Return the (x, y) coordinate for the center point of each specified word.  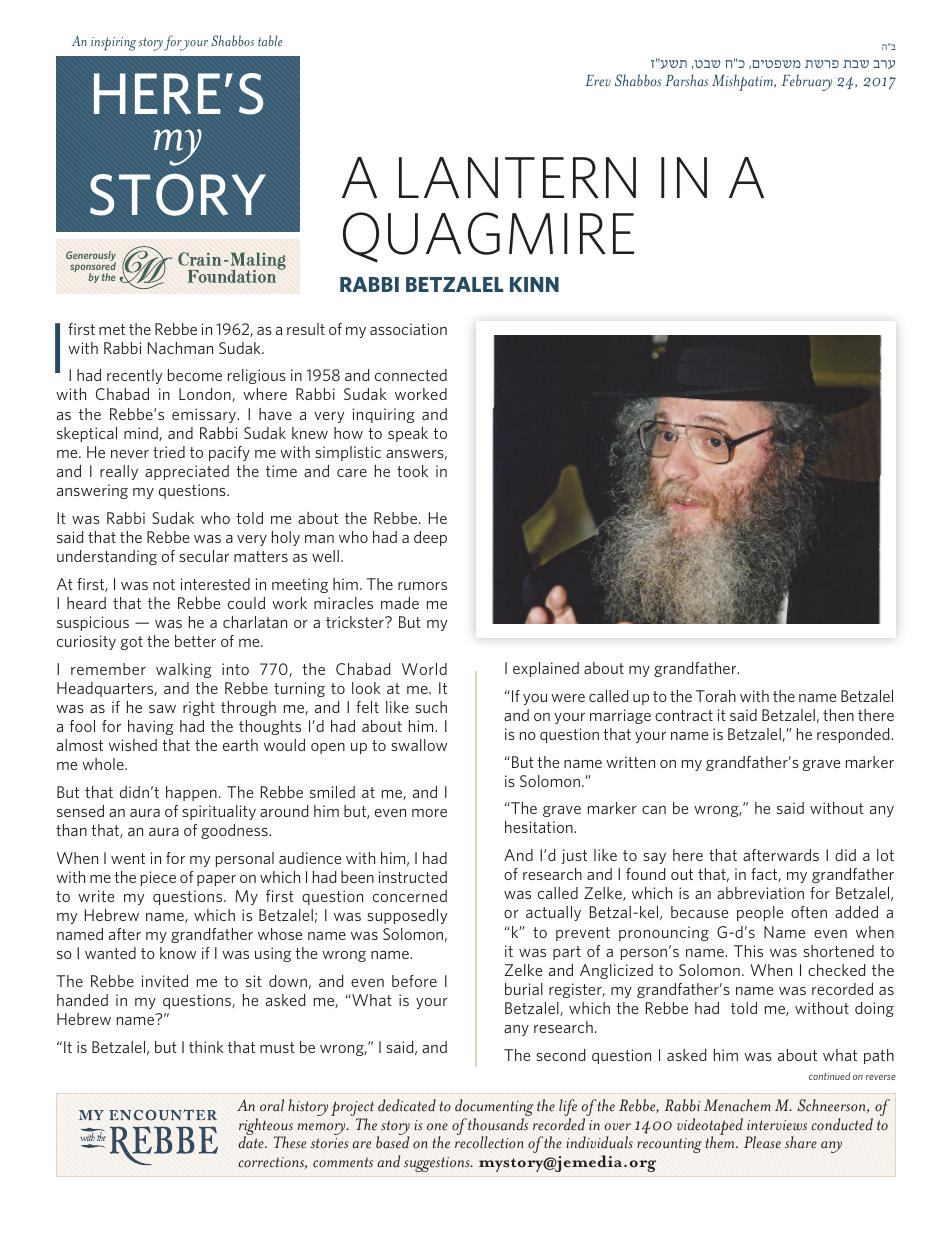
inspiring (113, 44)
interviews (777, 1125)
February (807, 82)
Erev (598, 80)
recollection (489, 1142)
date (252, 1142)
